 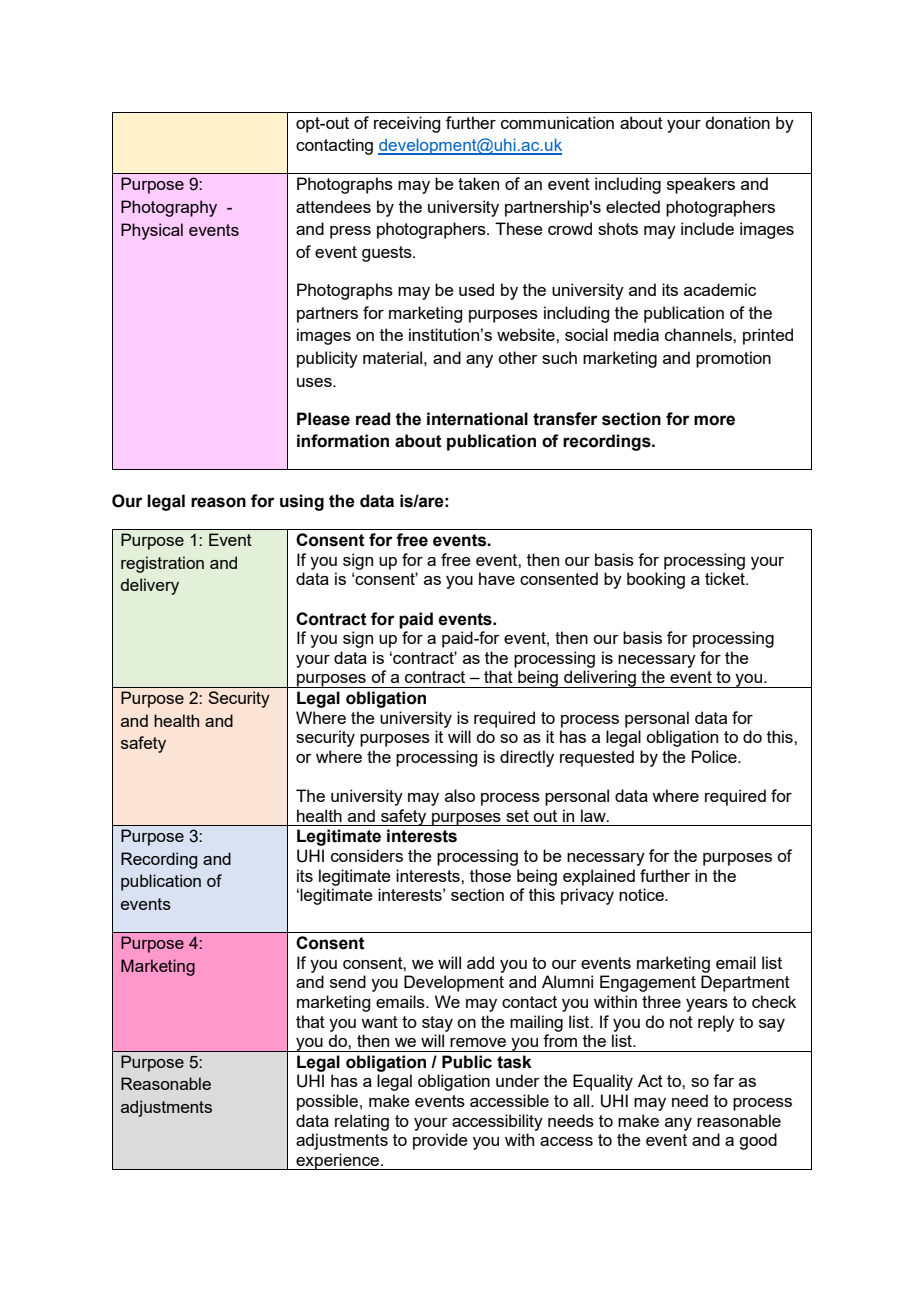 I want to click on speakers, so click(x=701, y=185).
